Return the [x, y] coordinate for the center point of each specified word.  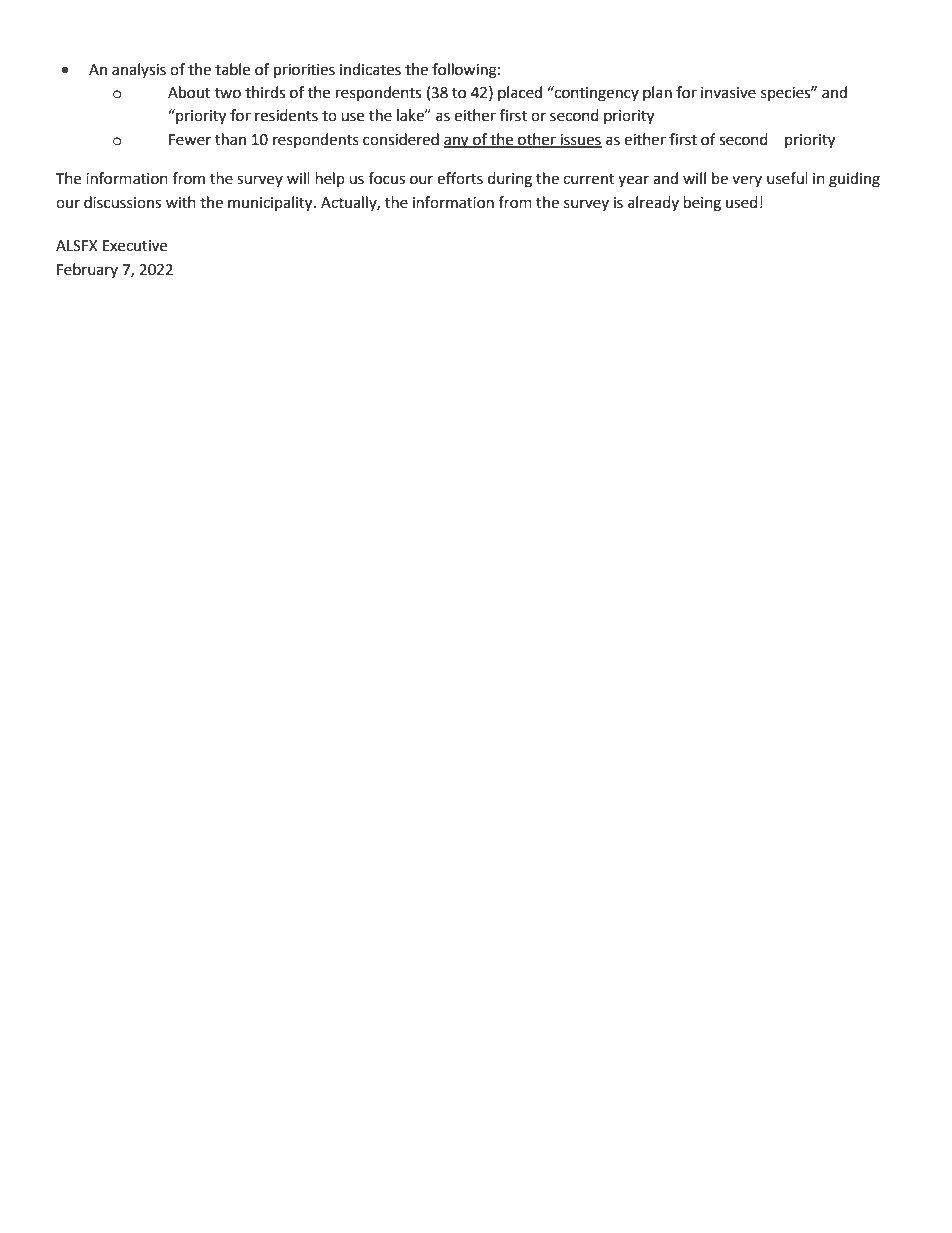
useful [787, 178]
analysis [139, 70]
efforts [460, 178]
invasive [728, 93]
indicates [370, 69]
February [87, 270]
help [330, 179]
